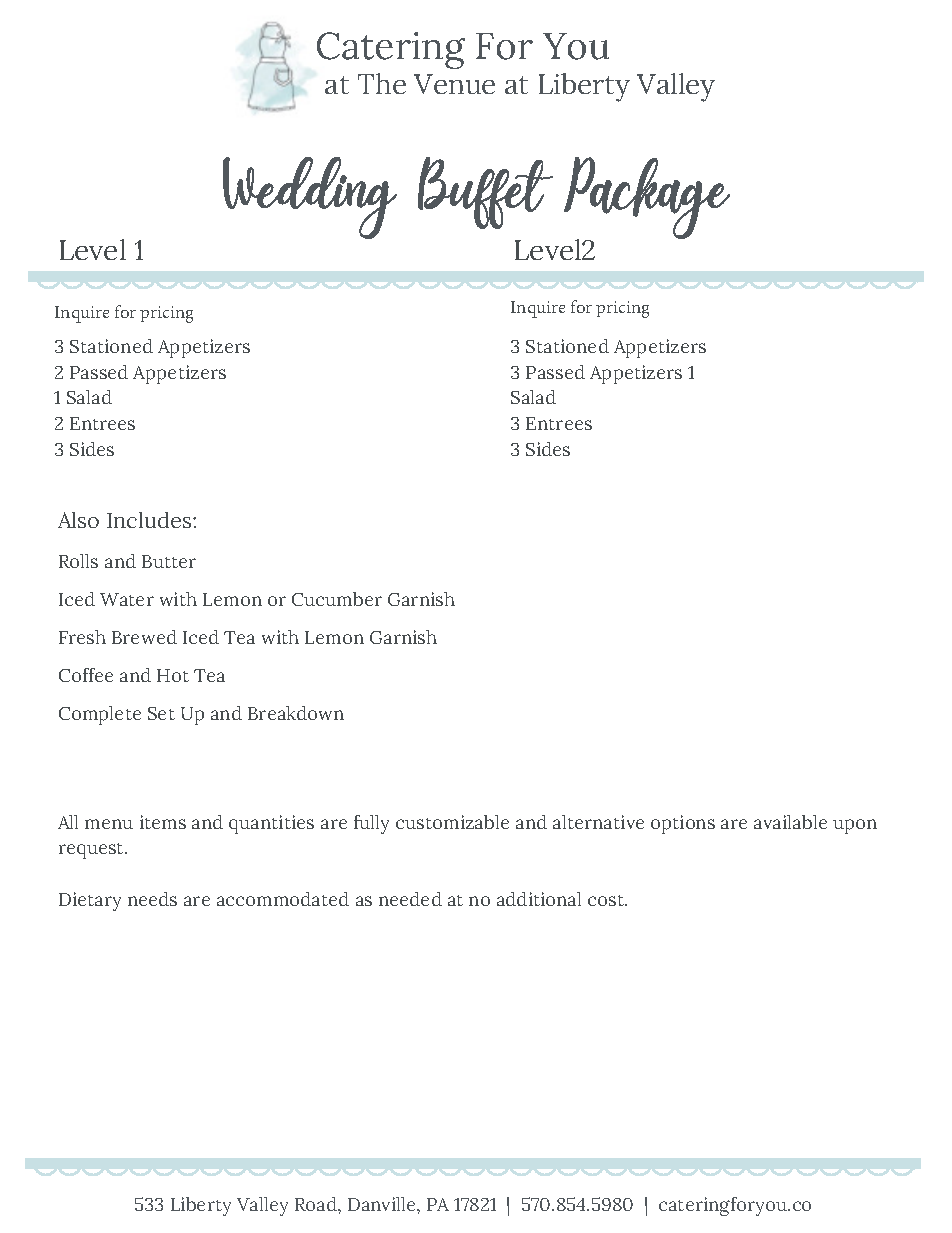  I want to click on available, so click(790, 822).
